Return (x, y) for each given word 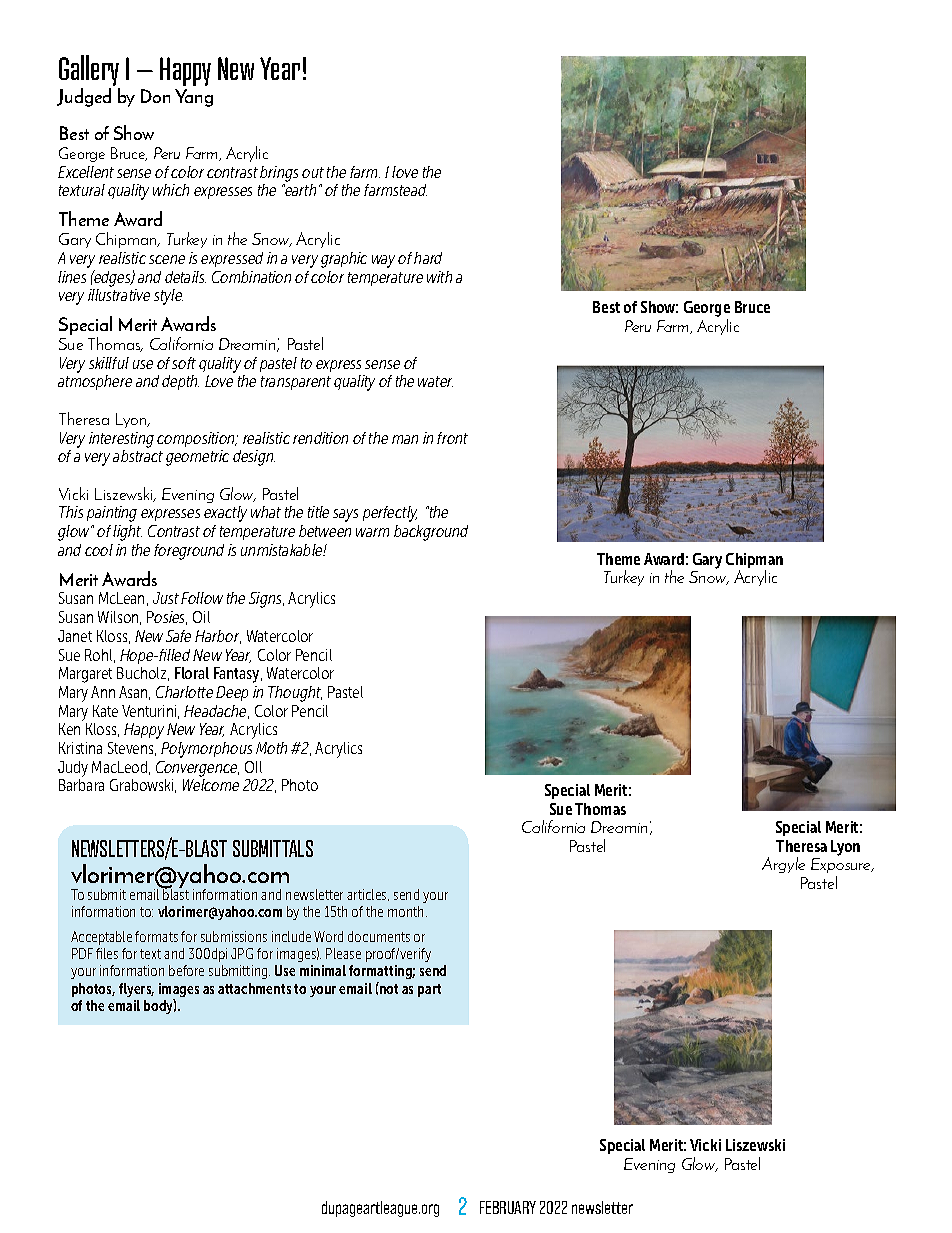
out (313, 172)
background (431, 533)
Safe (178, 636)
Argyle (783, 865)
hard (428, 258)
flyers (136, 990)
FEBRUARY (508, 1207)
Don (155, 96)
